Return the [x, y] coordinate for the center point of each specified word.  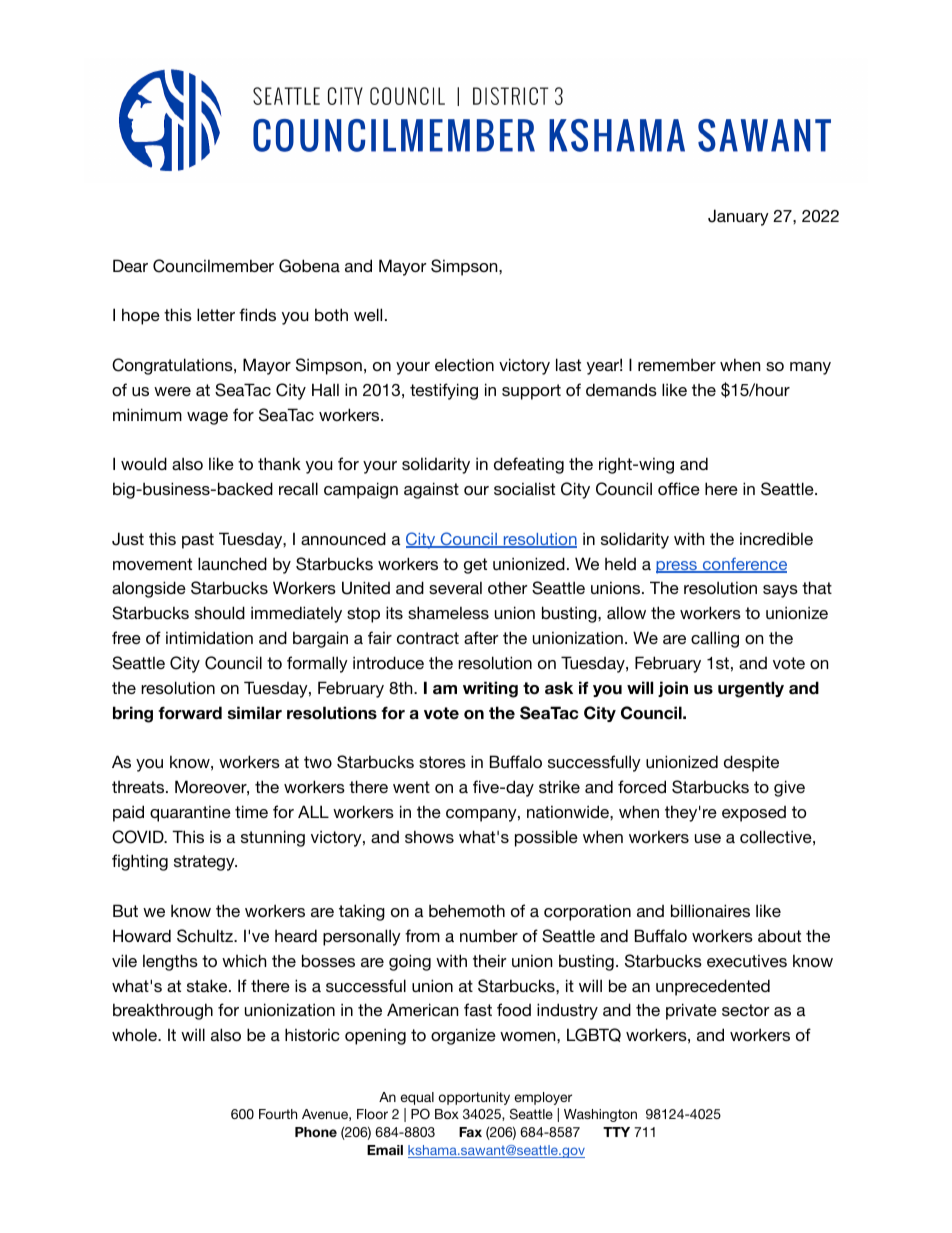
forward [190, 713]
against [431, 490]
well [368, 314]
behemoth [467, 910]
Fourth [278, 1114]
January [738, 217]
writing [490, 689]
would [144, 463]
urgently [751, 689]
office [679, 488]
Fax [470, 1132]
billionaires [710, 910]
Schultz [206, 936]
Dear [130, 265]
